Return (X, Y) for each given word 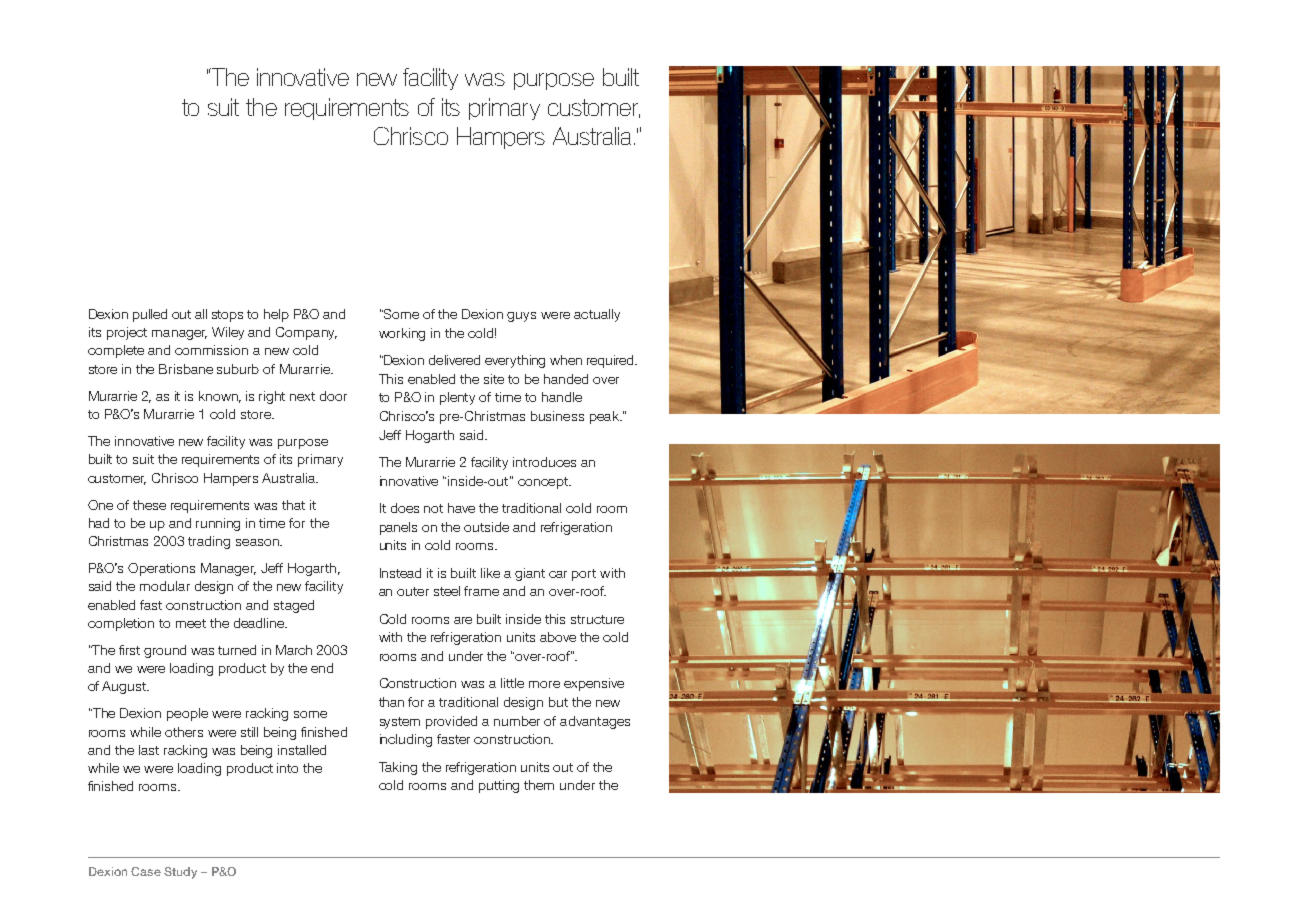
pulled (150, 315)
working (402, 334)
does (405, 508)
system (400, 723)
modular (165, 586)
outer (413, 591)
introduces (544, 462)
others (184, 732)
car (558, 574)
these (149, 505)
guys (521, 317)
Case (146, 871)
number (517, 721)
